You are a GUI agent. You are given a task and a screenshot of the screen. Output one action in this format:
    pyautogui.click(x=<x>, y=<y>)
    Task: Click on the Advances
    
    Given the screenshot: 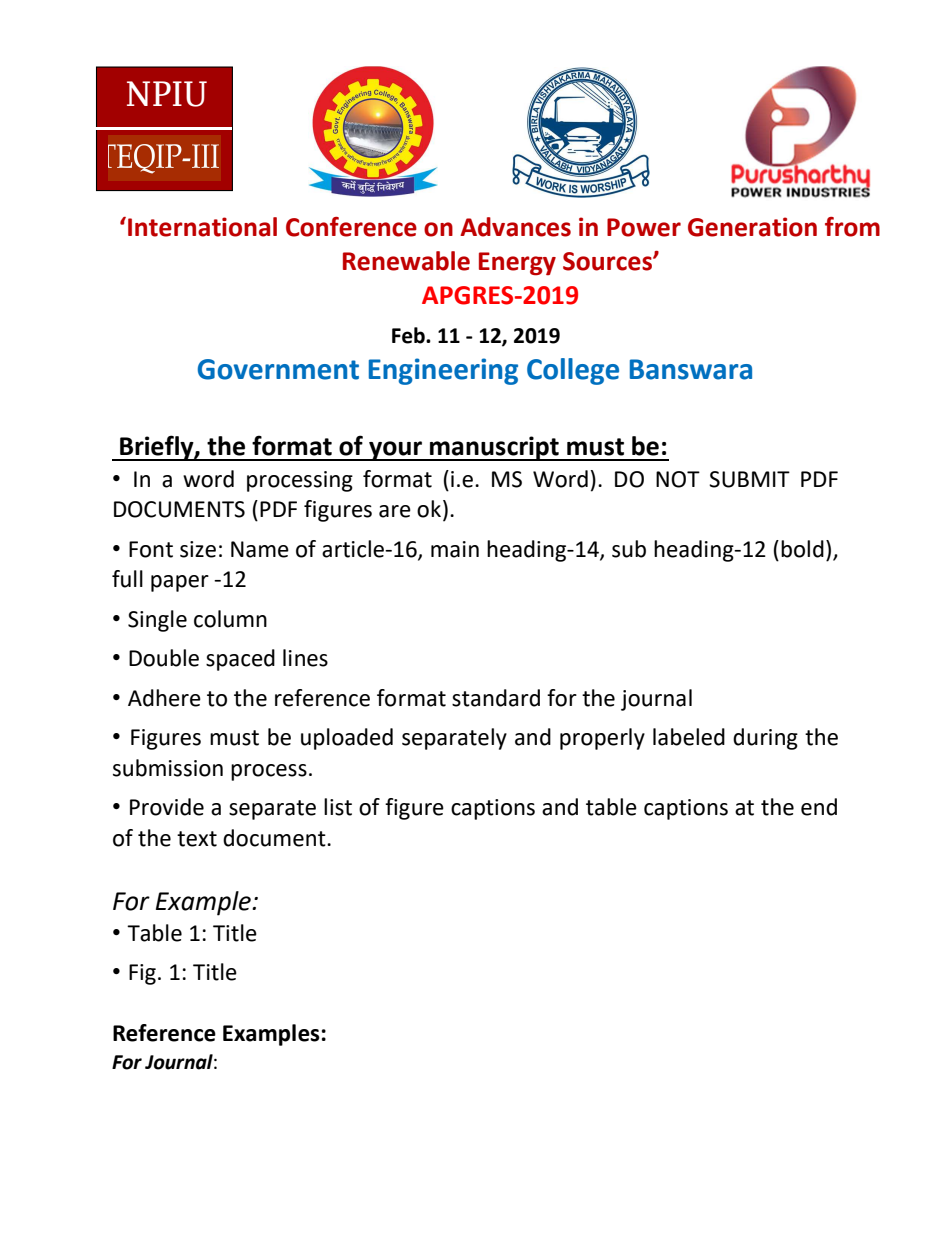 What is the action you would take?
    pyautogui.click(x=515, y=227)
